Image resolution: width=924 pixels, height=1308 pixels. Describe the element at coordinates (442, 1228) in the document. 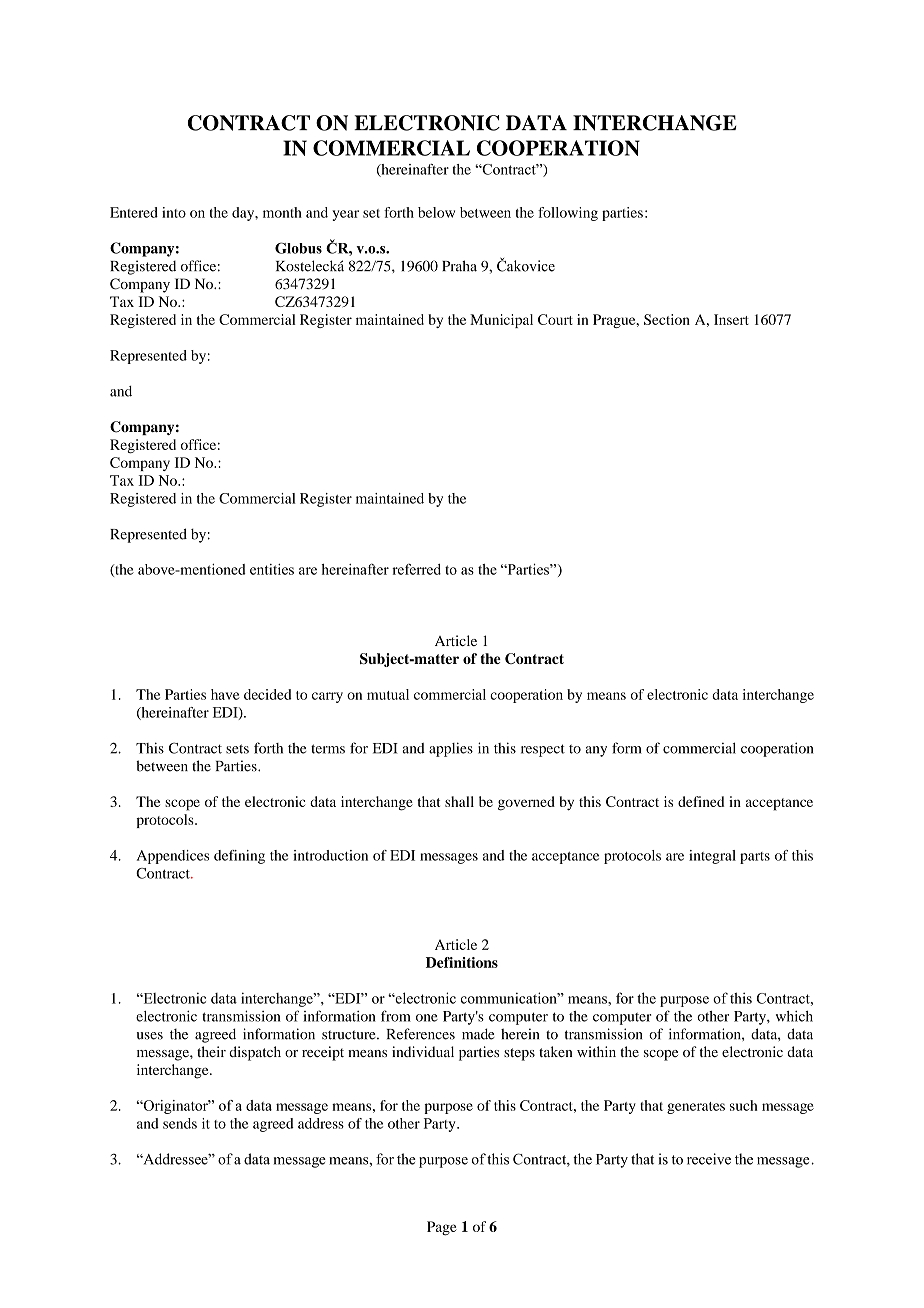

I see `Page` at that location.
